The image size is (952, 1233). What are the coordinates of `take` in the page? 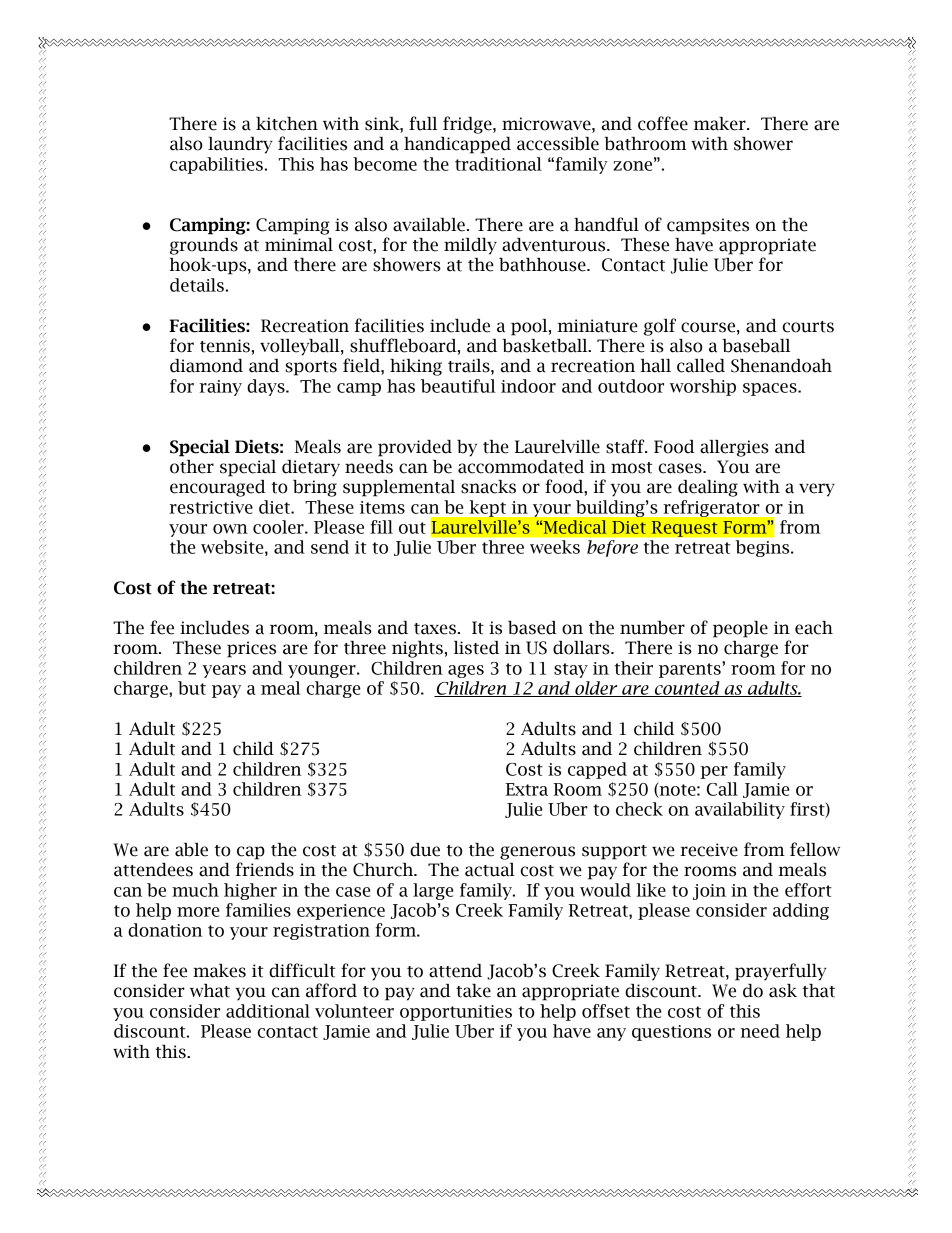 It's located at (473, 991).
